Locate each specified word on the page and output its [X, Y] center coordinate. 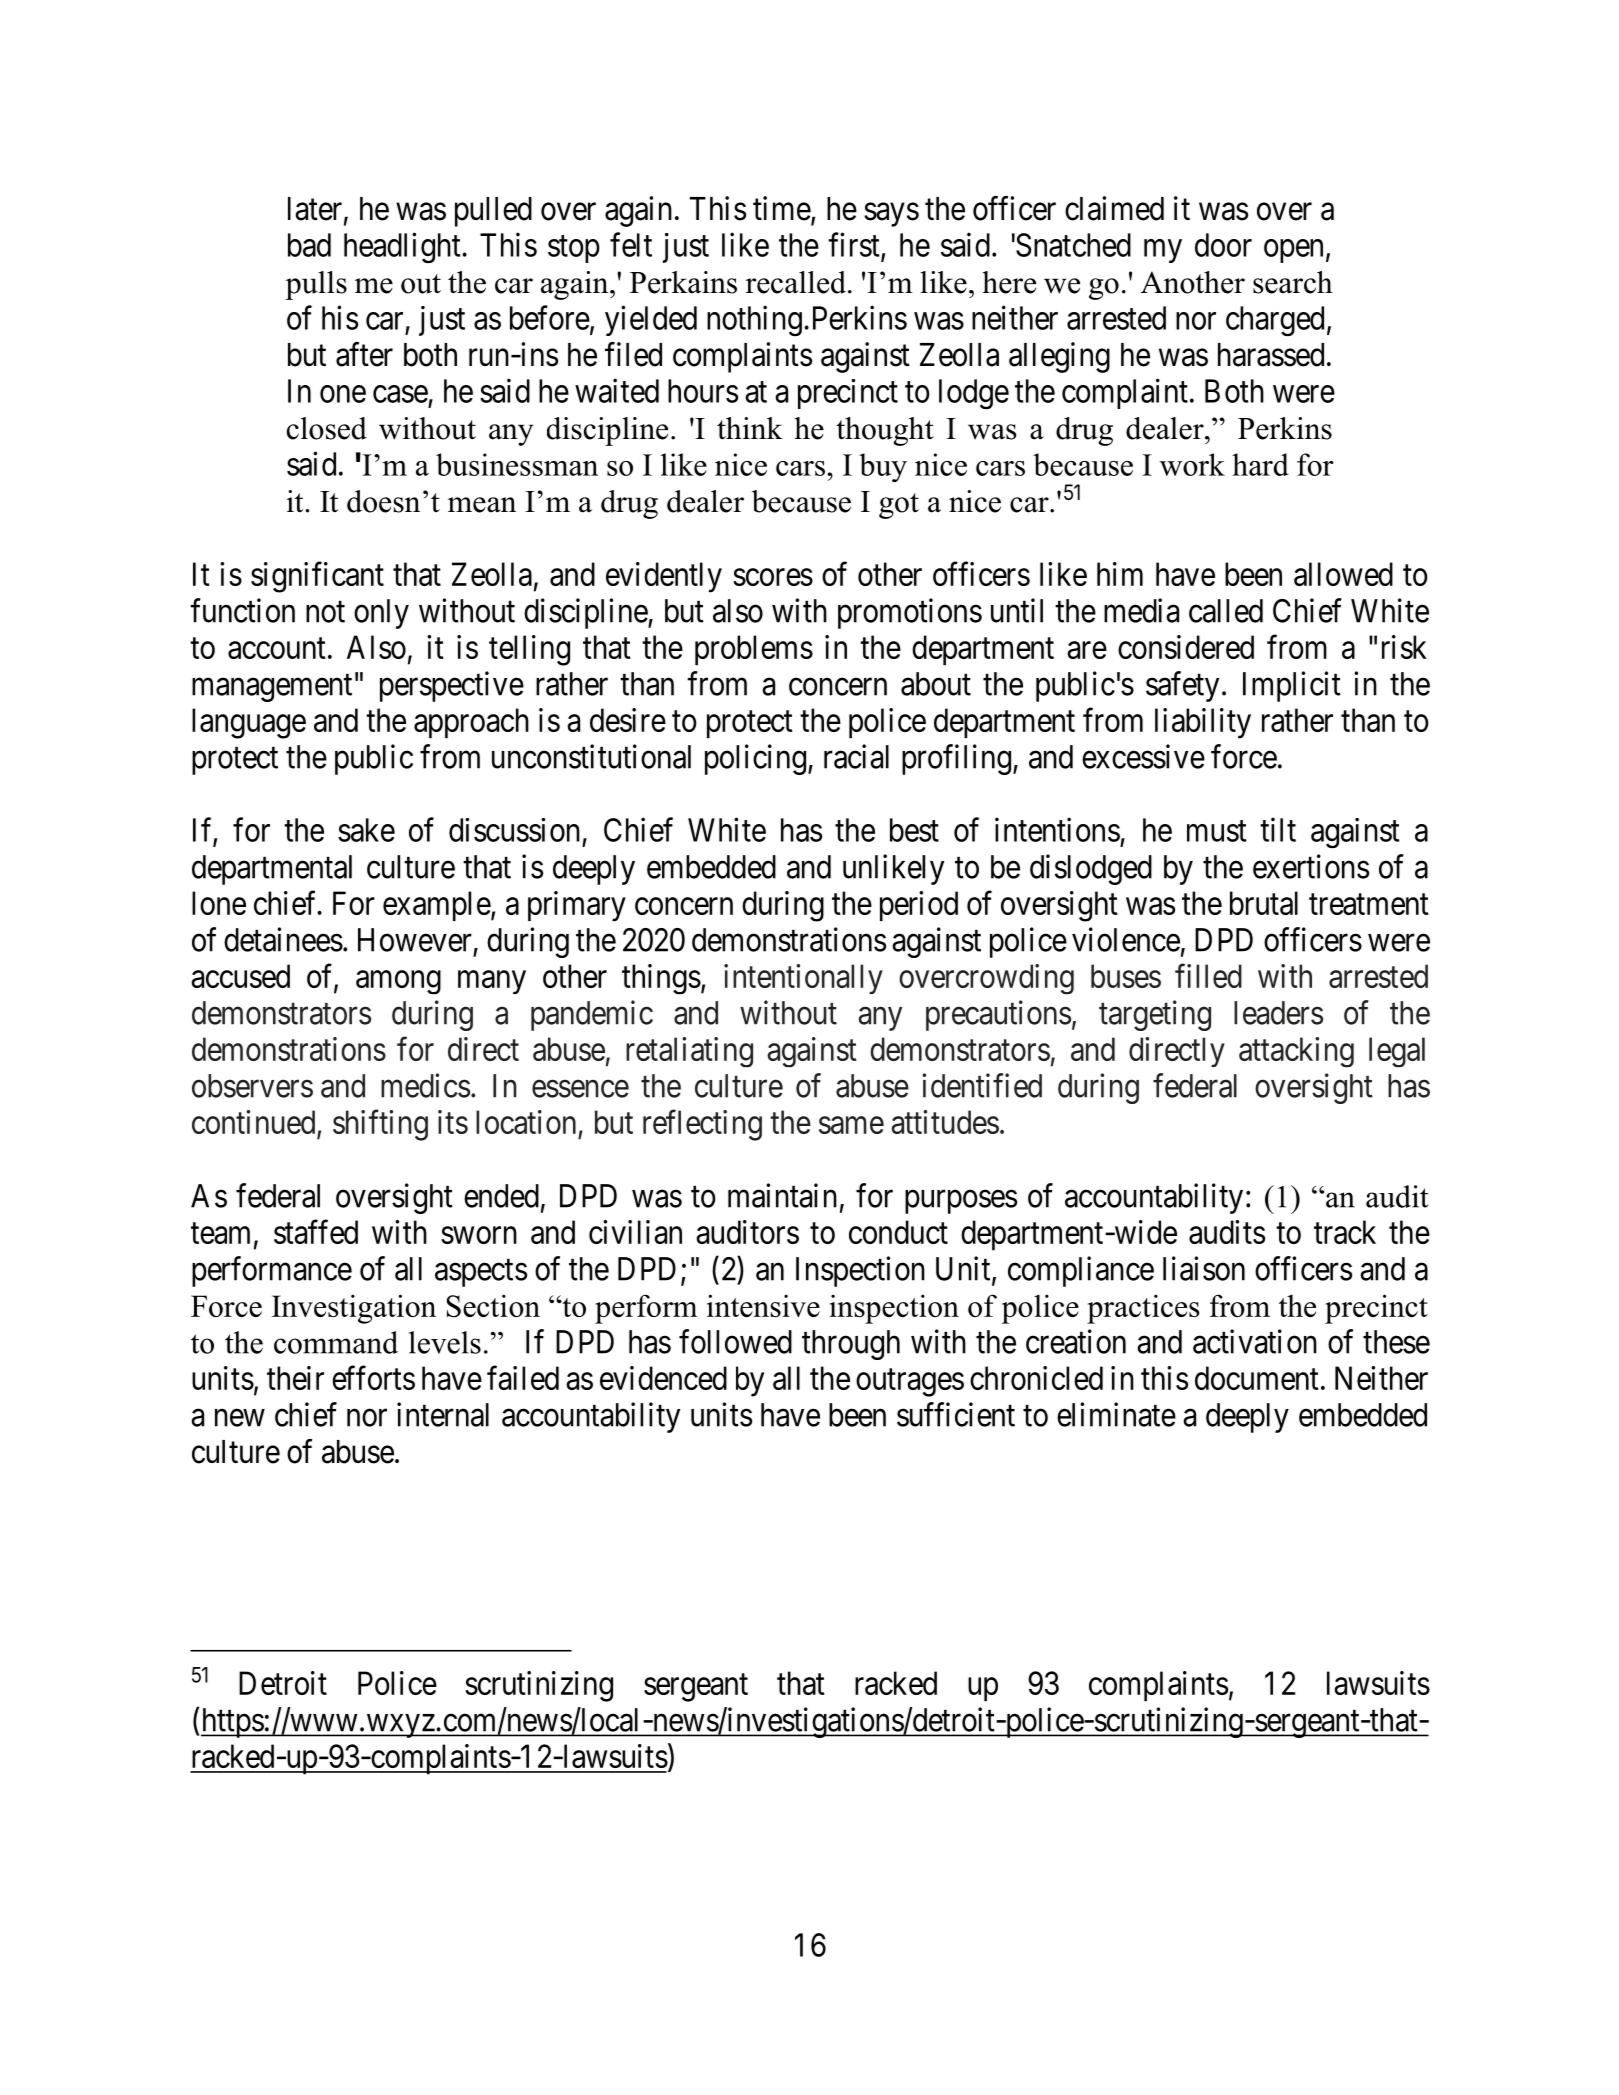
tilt [1278, 829]
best [914, 830]
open [1293, 251]
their [295, 1378]
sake [366, 830]
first [855, 245]
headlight [403, 247]
